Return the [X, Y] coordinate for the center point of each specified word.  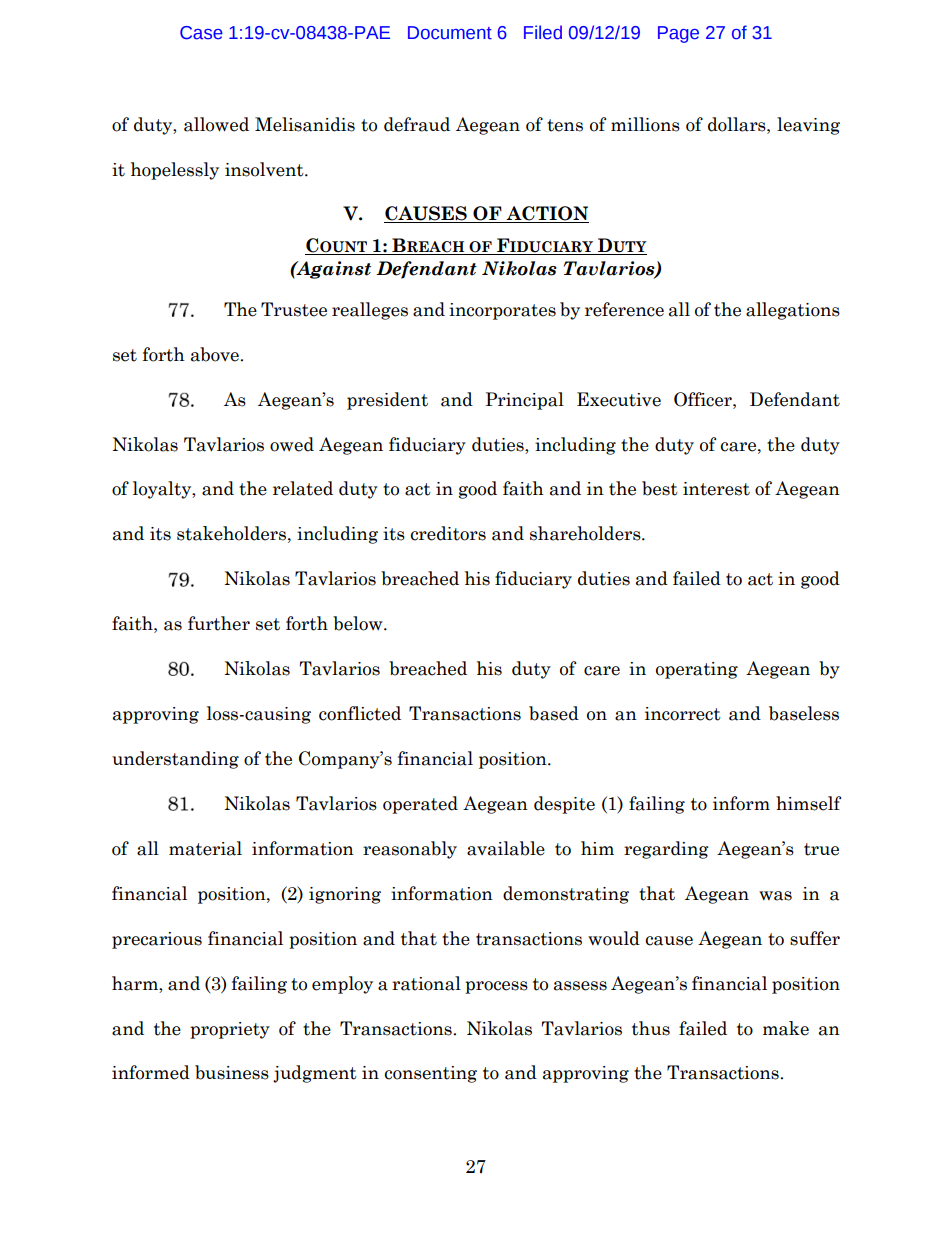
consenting [431, 1074]
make [786, 1028]
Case [201, 33]
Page [678, 34]
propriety [230, 1030]
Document [450, 33]
